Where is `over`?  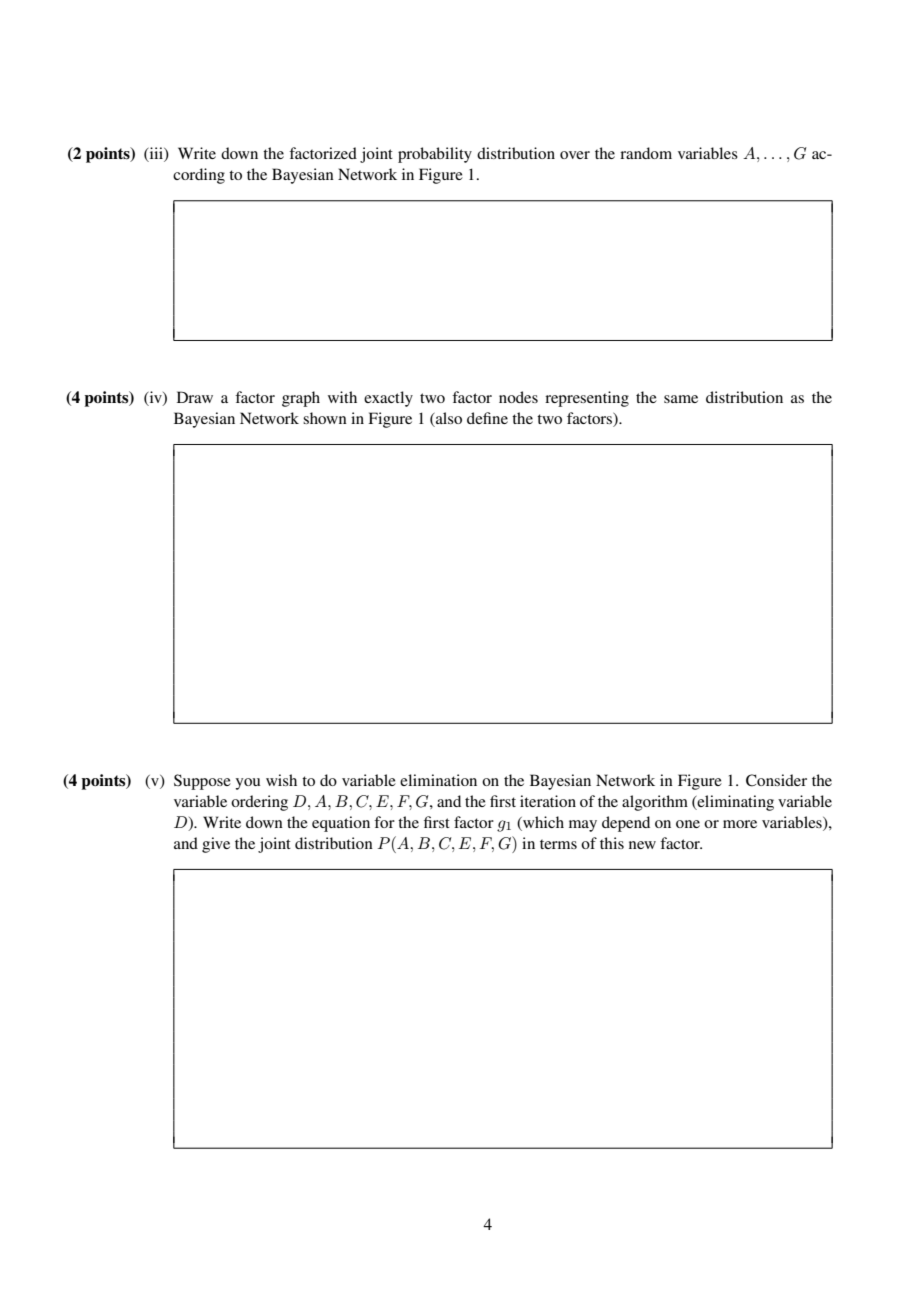 over is located at coordinates (575, 155).
